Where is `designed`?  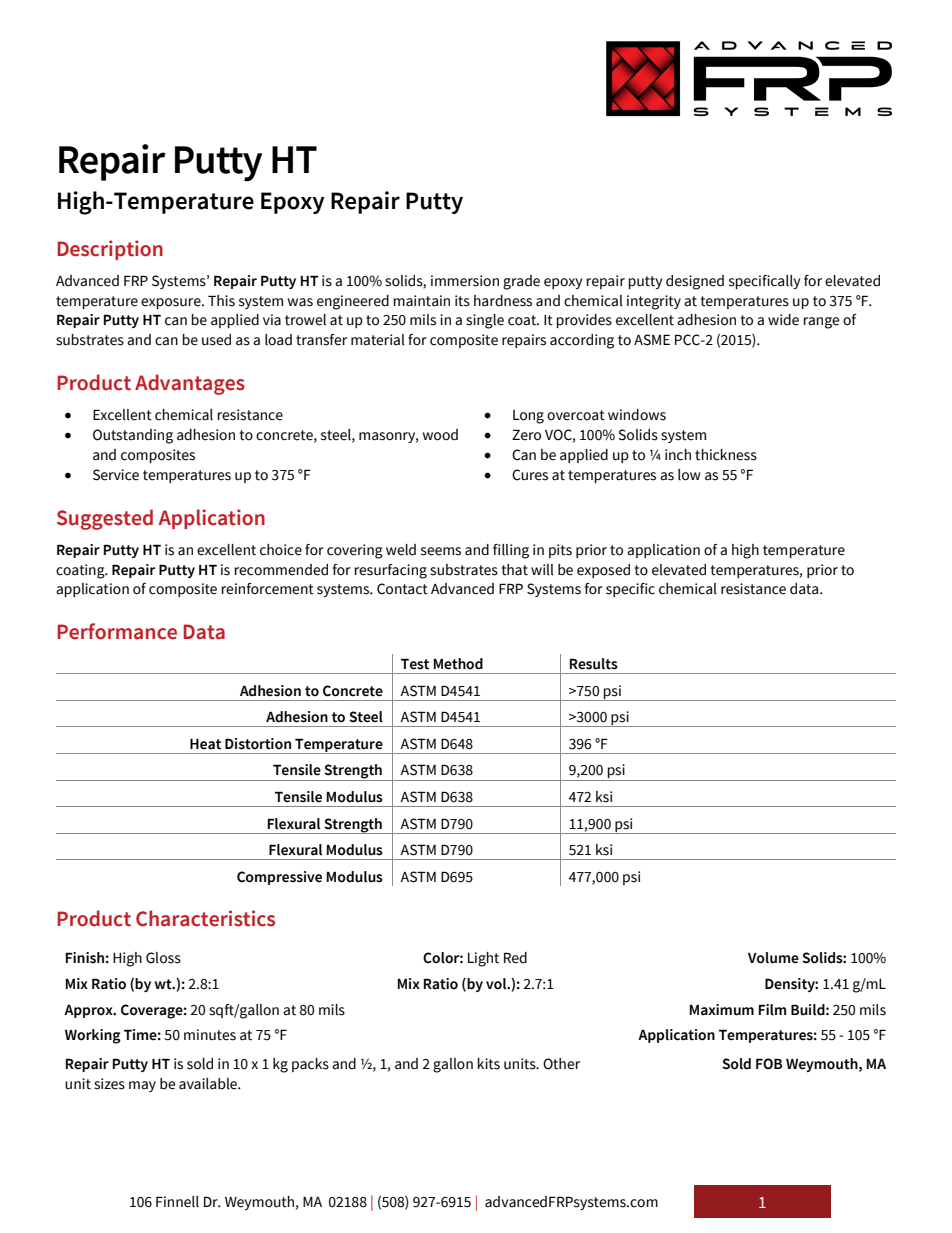 designed is located at coordinates (695, 282).
